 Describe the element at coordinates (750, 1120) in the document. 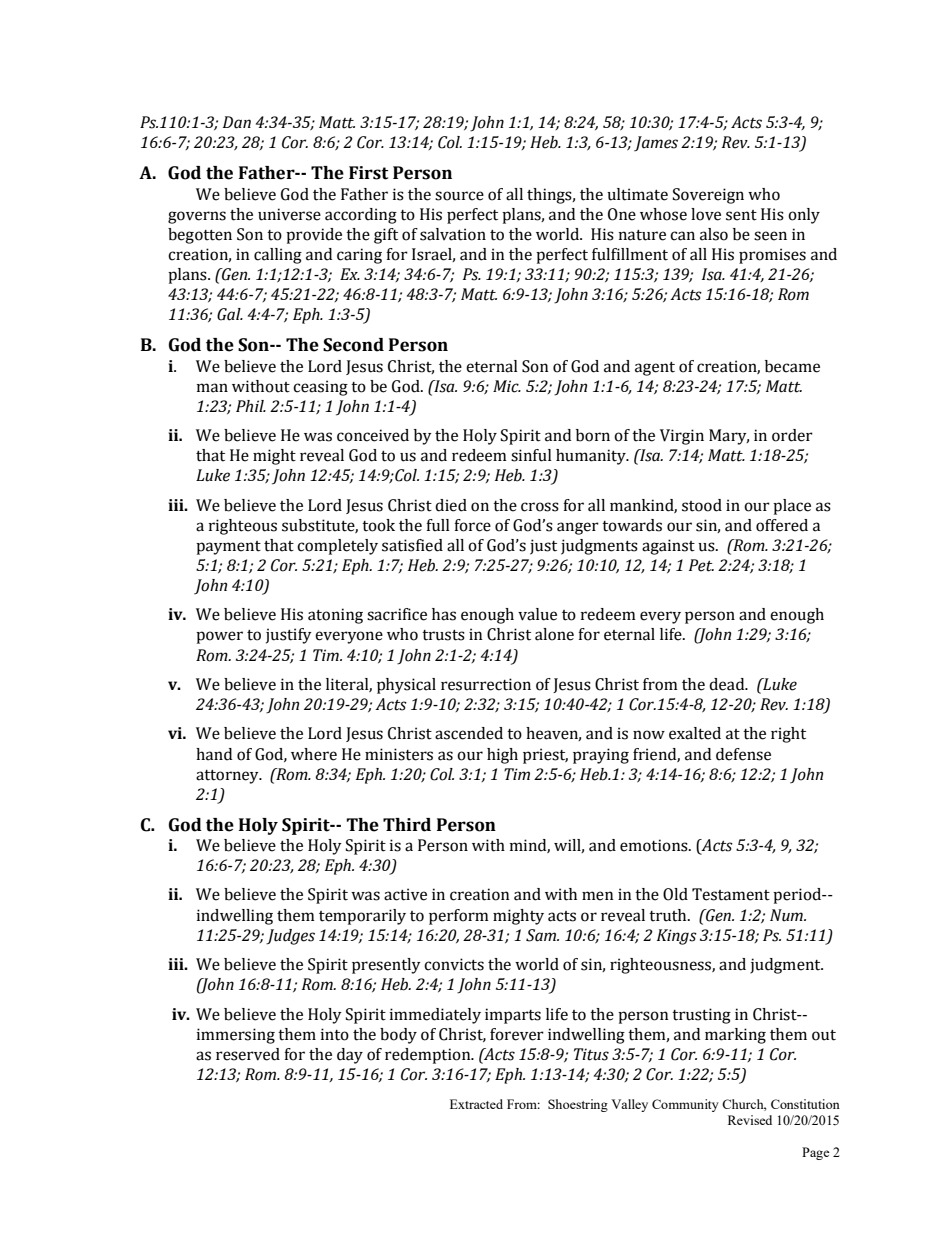

I see `Revised` at that location.
